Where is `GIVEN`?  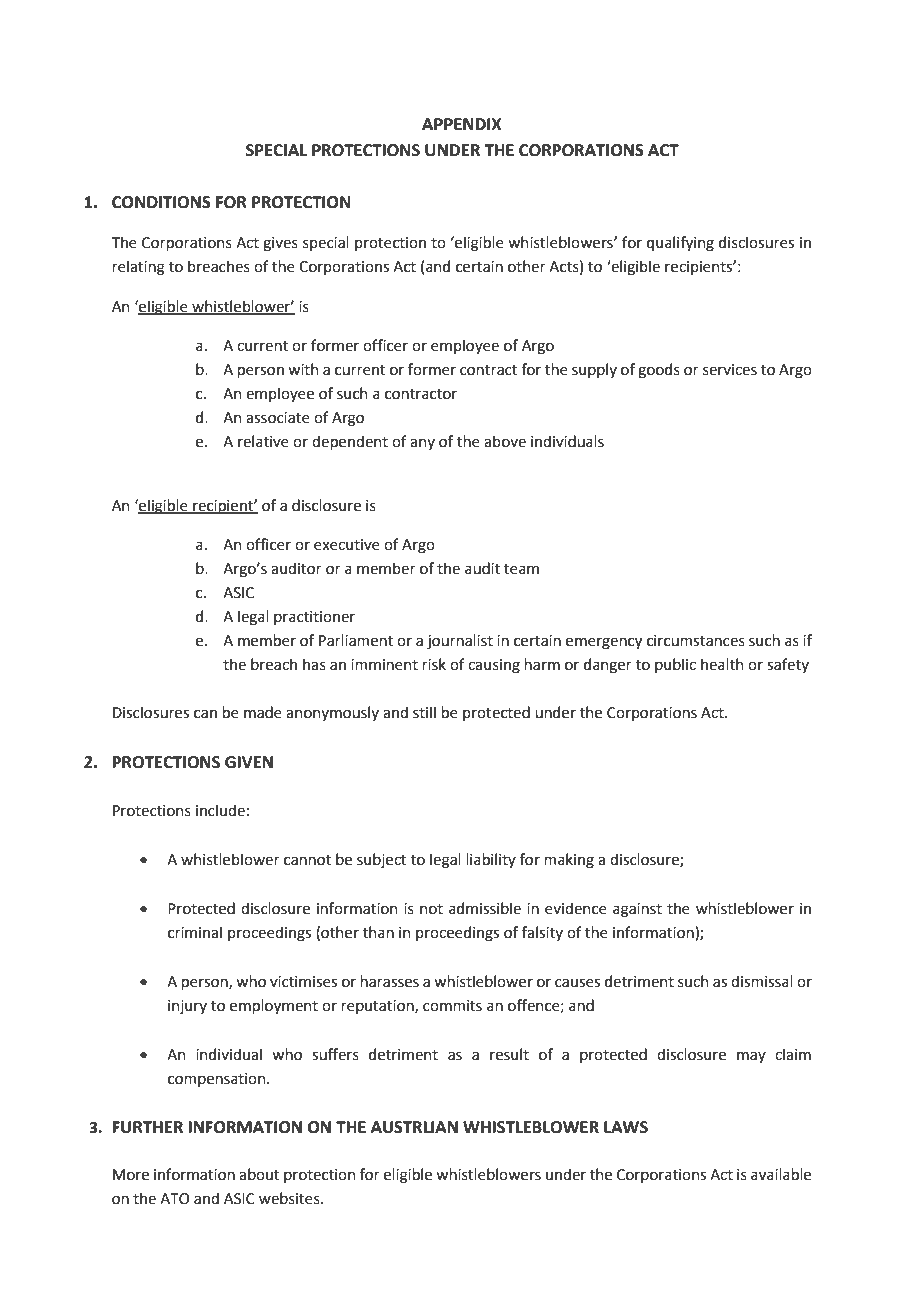
GIVEN is located at coordinates (249, 762).
